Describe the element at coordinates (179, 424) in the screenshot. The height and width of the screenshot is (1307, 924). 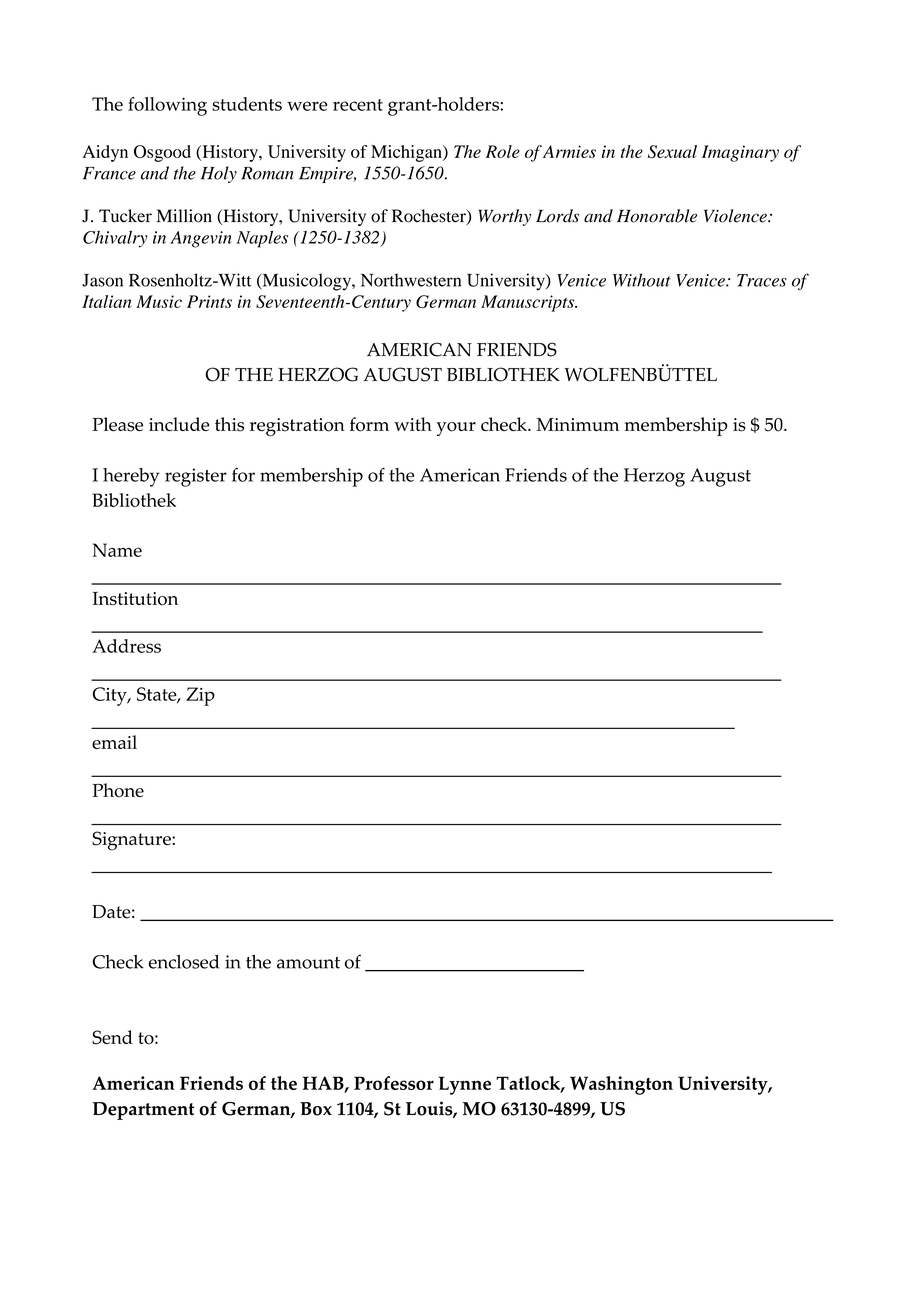
I see `include` at that location.
